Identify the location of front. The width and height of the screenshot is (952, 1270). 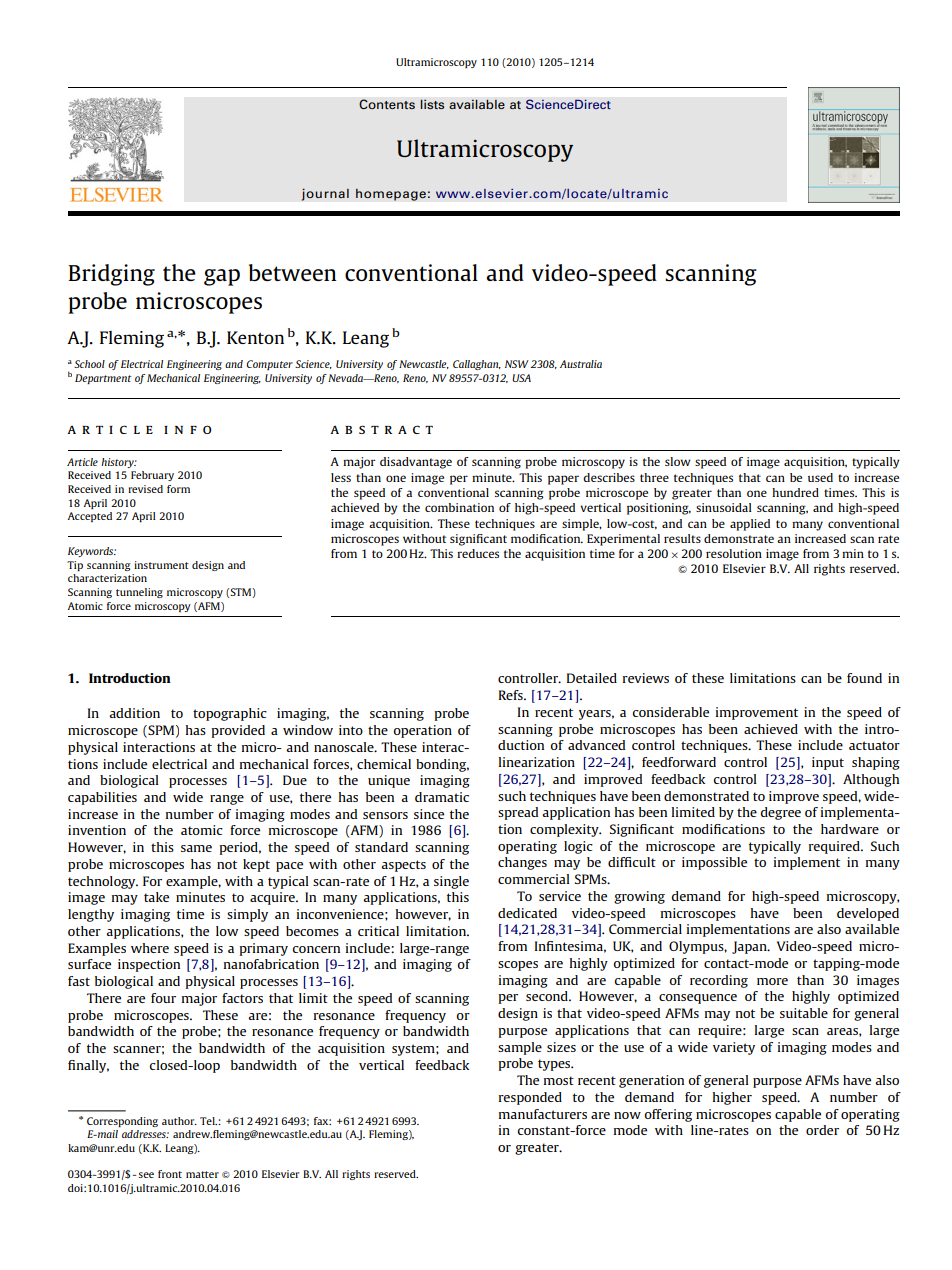
(170, 1174).
